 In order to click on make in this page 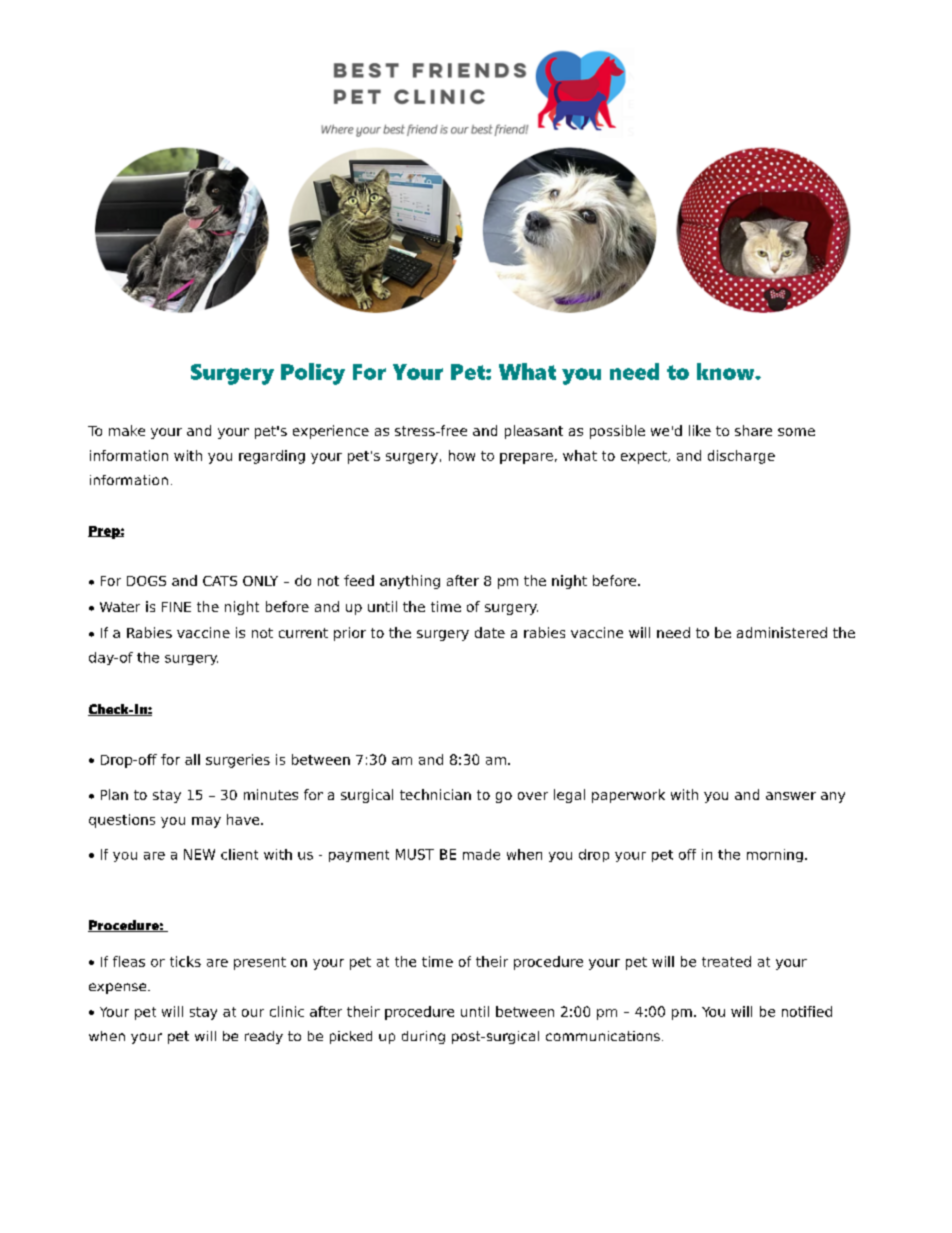, I will do `click(127, 430)`.
